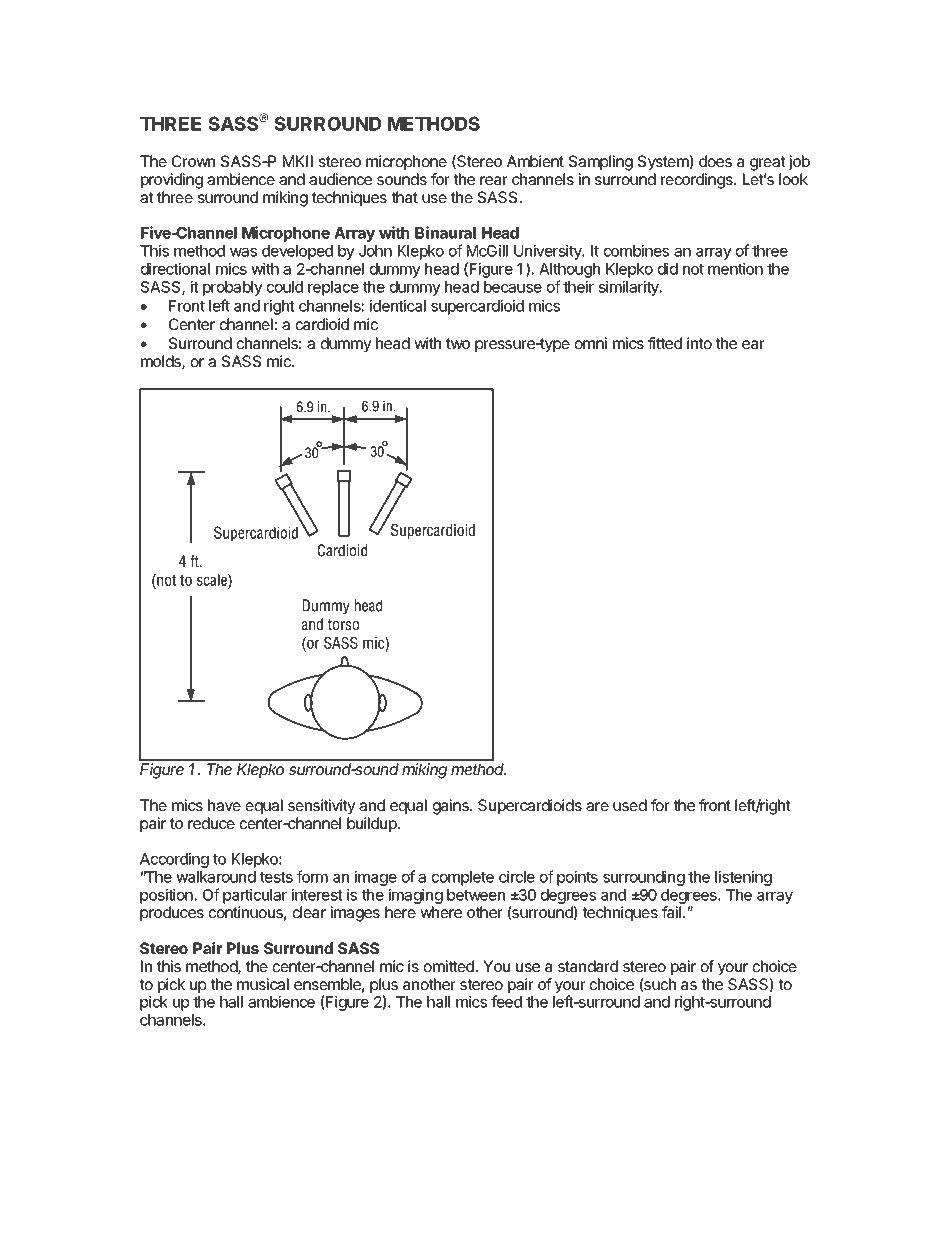  Describe the element at coordinates (224, 805) in the page. I see `have` at that location.
